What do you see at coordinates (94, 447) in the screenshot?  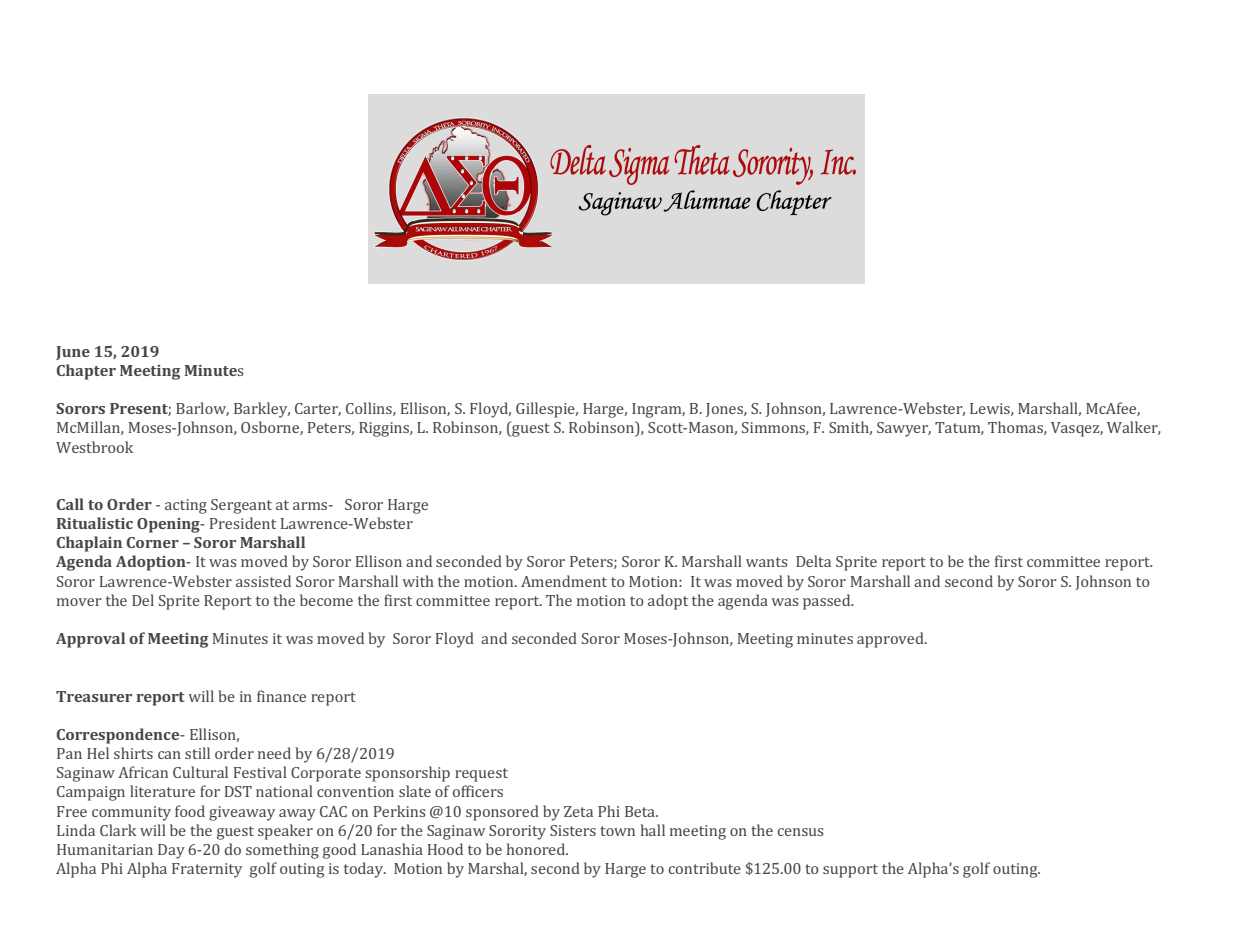 I see `Westbrook` at bounding box center [94, 447].
